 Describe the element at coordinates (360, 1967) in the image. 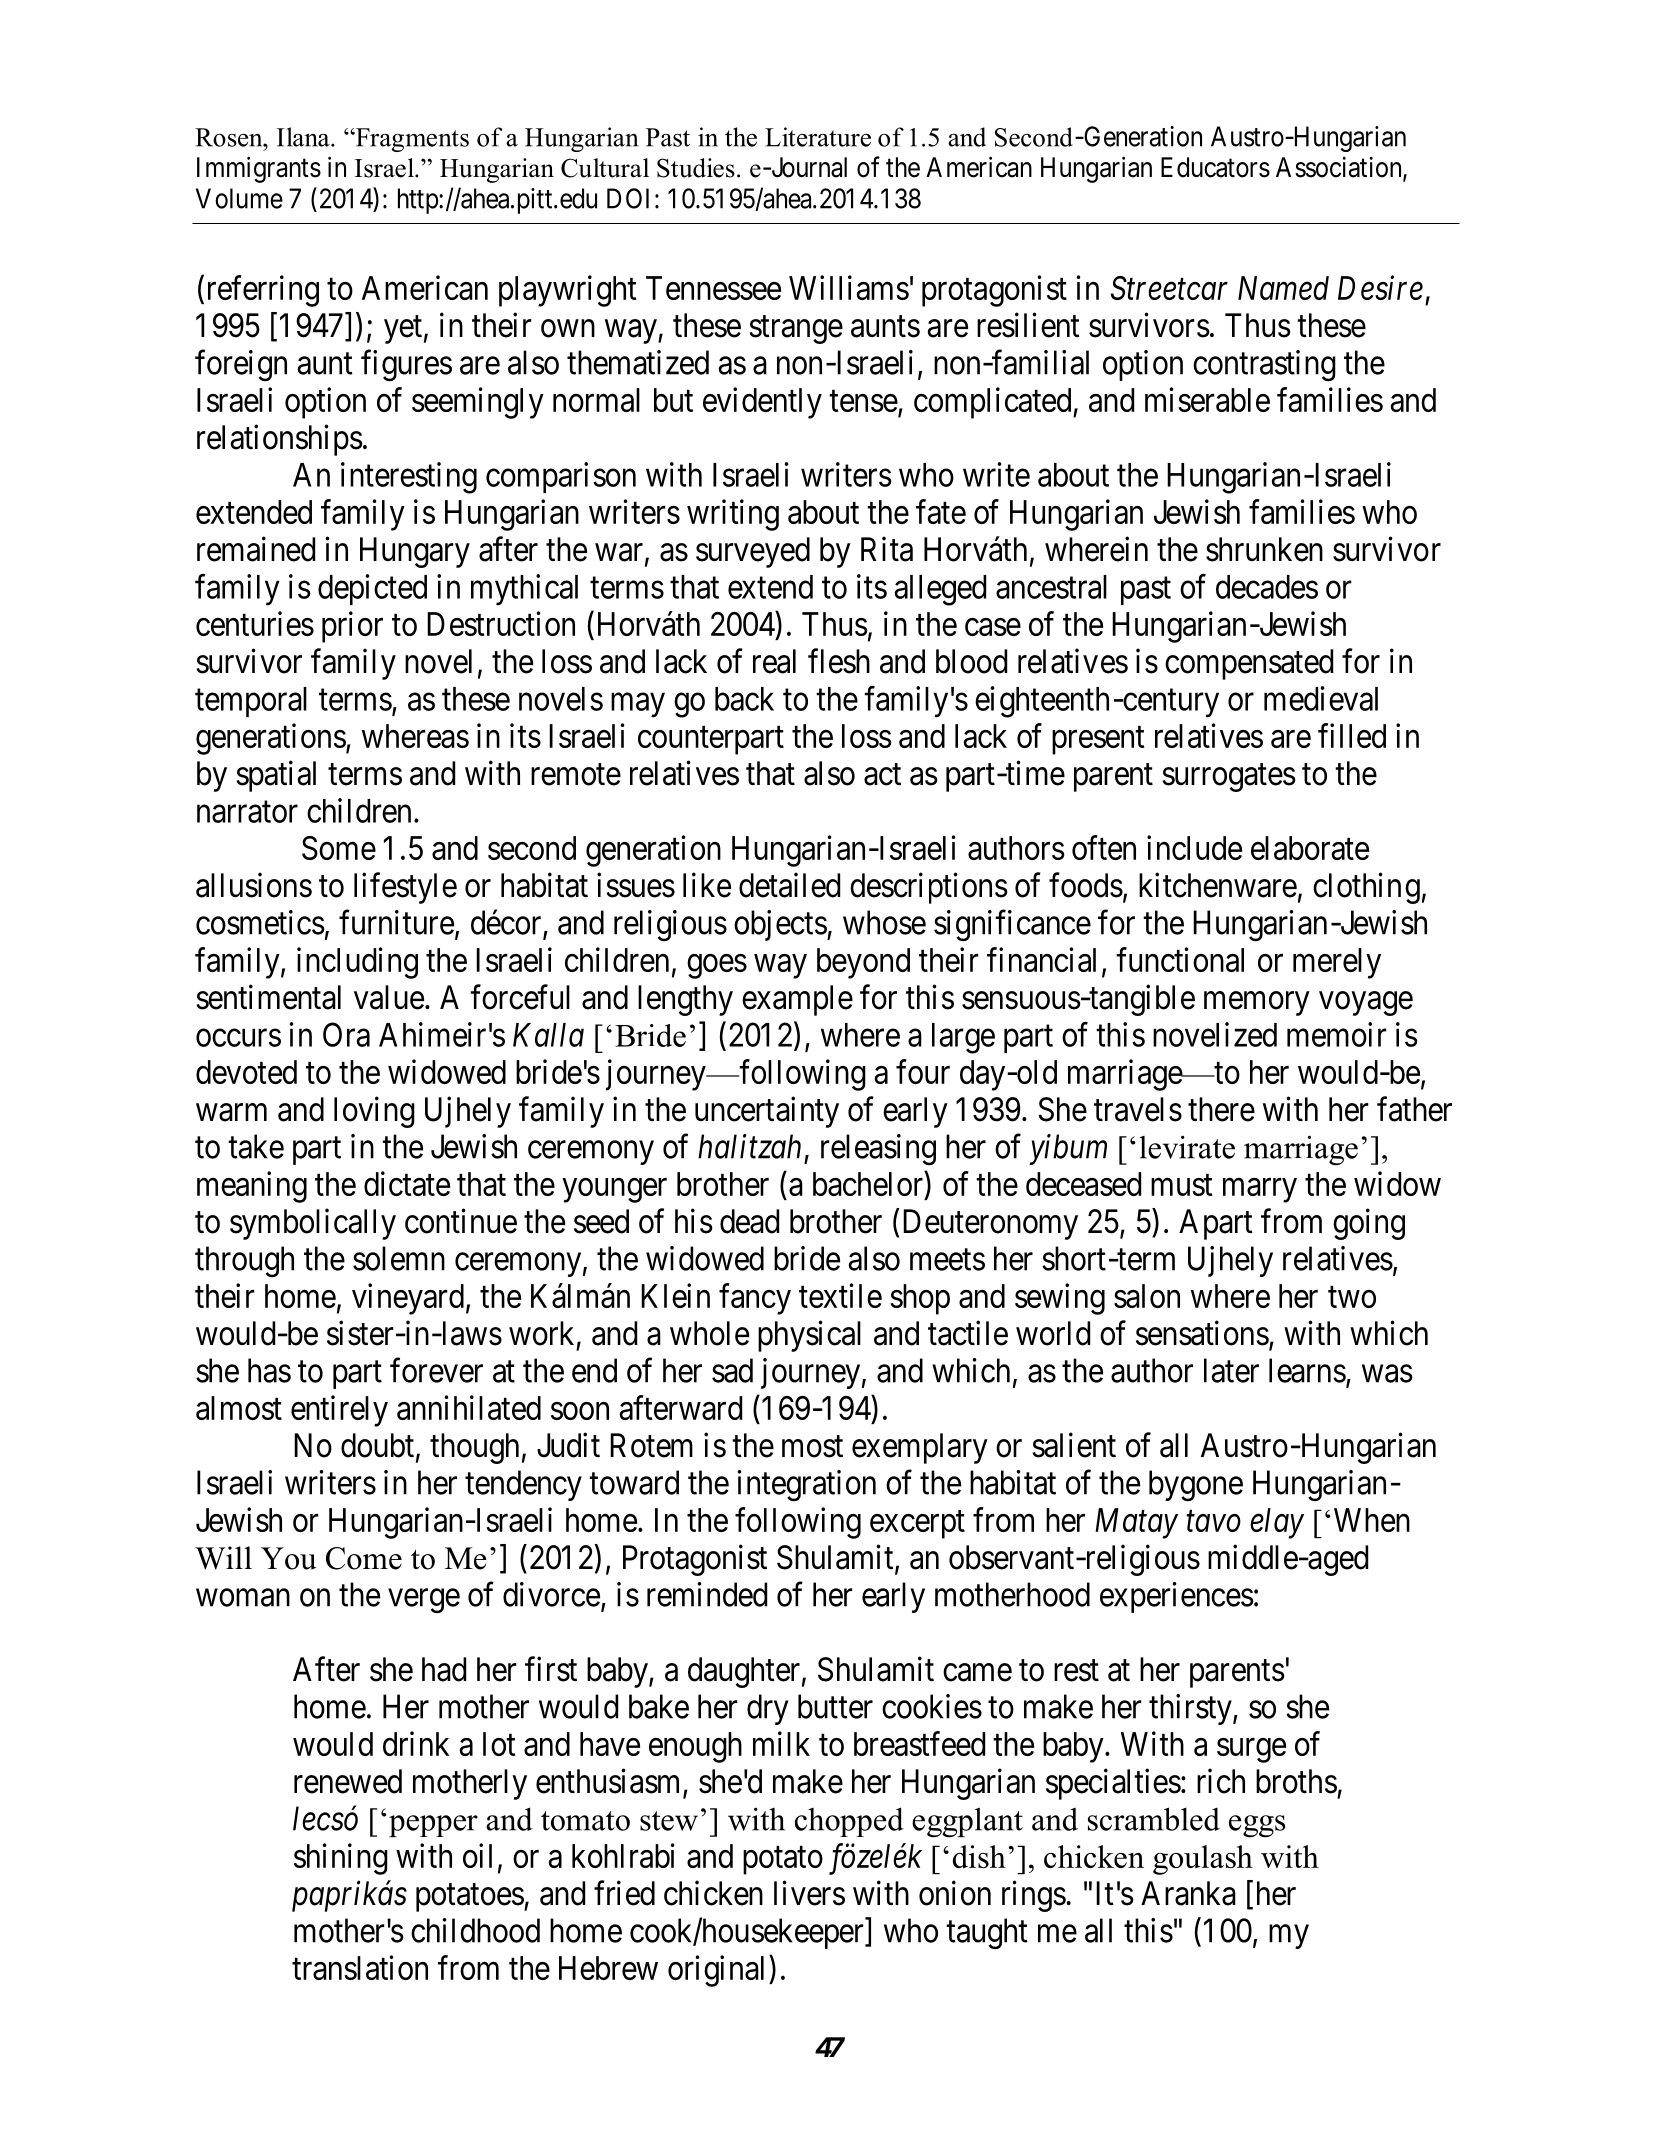

I see `translation` at that location.
